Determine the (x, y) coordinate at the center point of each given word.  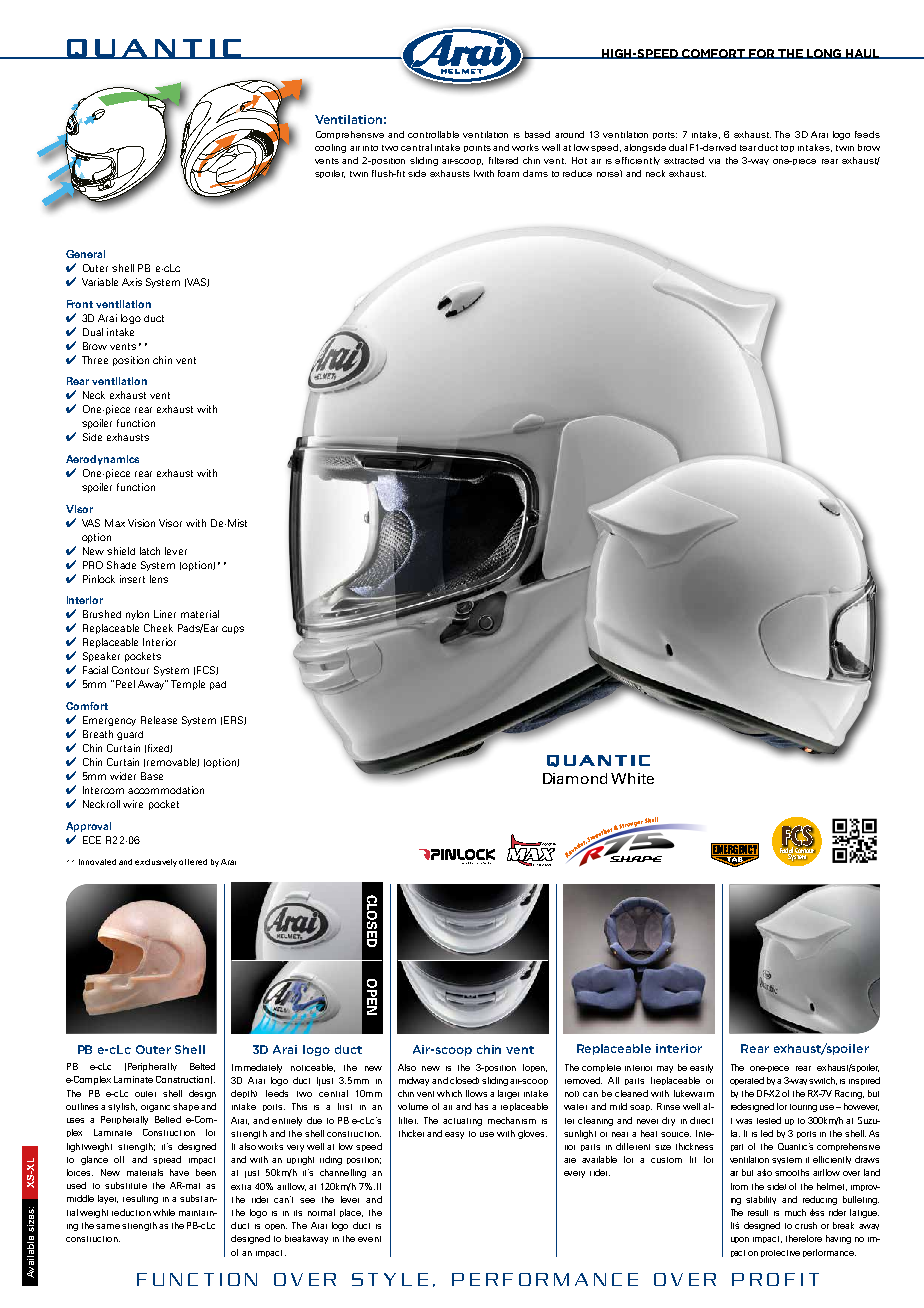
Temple (188, 685)
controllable (433, 134)
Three (95, 360)
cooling (330, 148)
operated (747, 1081)
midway (414, 1081)
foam (508, 173)
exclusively (156, 863)
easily (701, 1068)
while (164, 1212)
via (714, 161)
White (632, 778)
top (787, 148)
